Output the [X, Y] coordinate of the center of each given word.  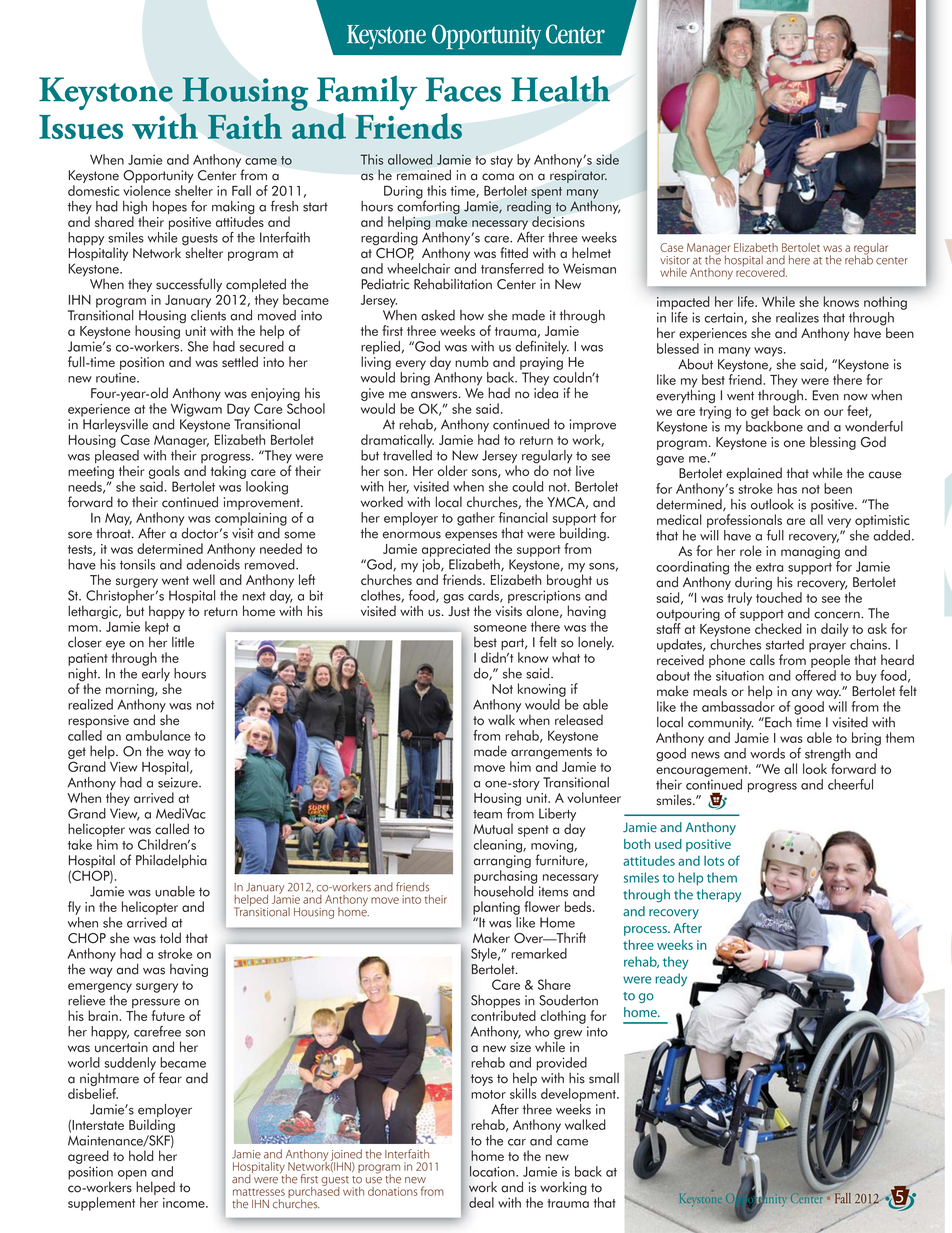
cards [484, 596]
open [132, 1176]
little [183, 642]
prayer [827, 649]
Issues [81, 127]
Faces [463, 89]
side [607, 159]
